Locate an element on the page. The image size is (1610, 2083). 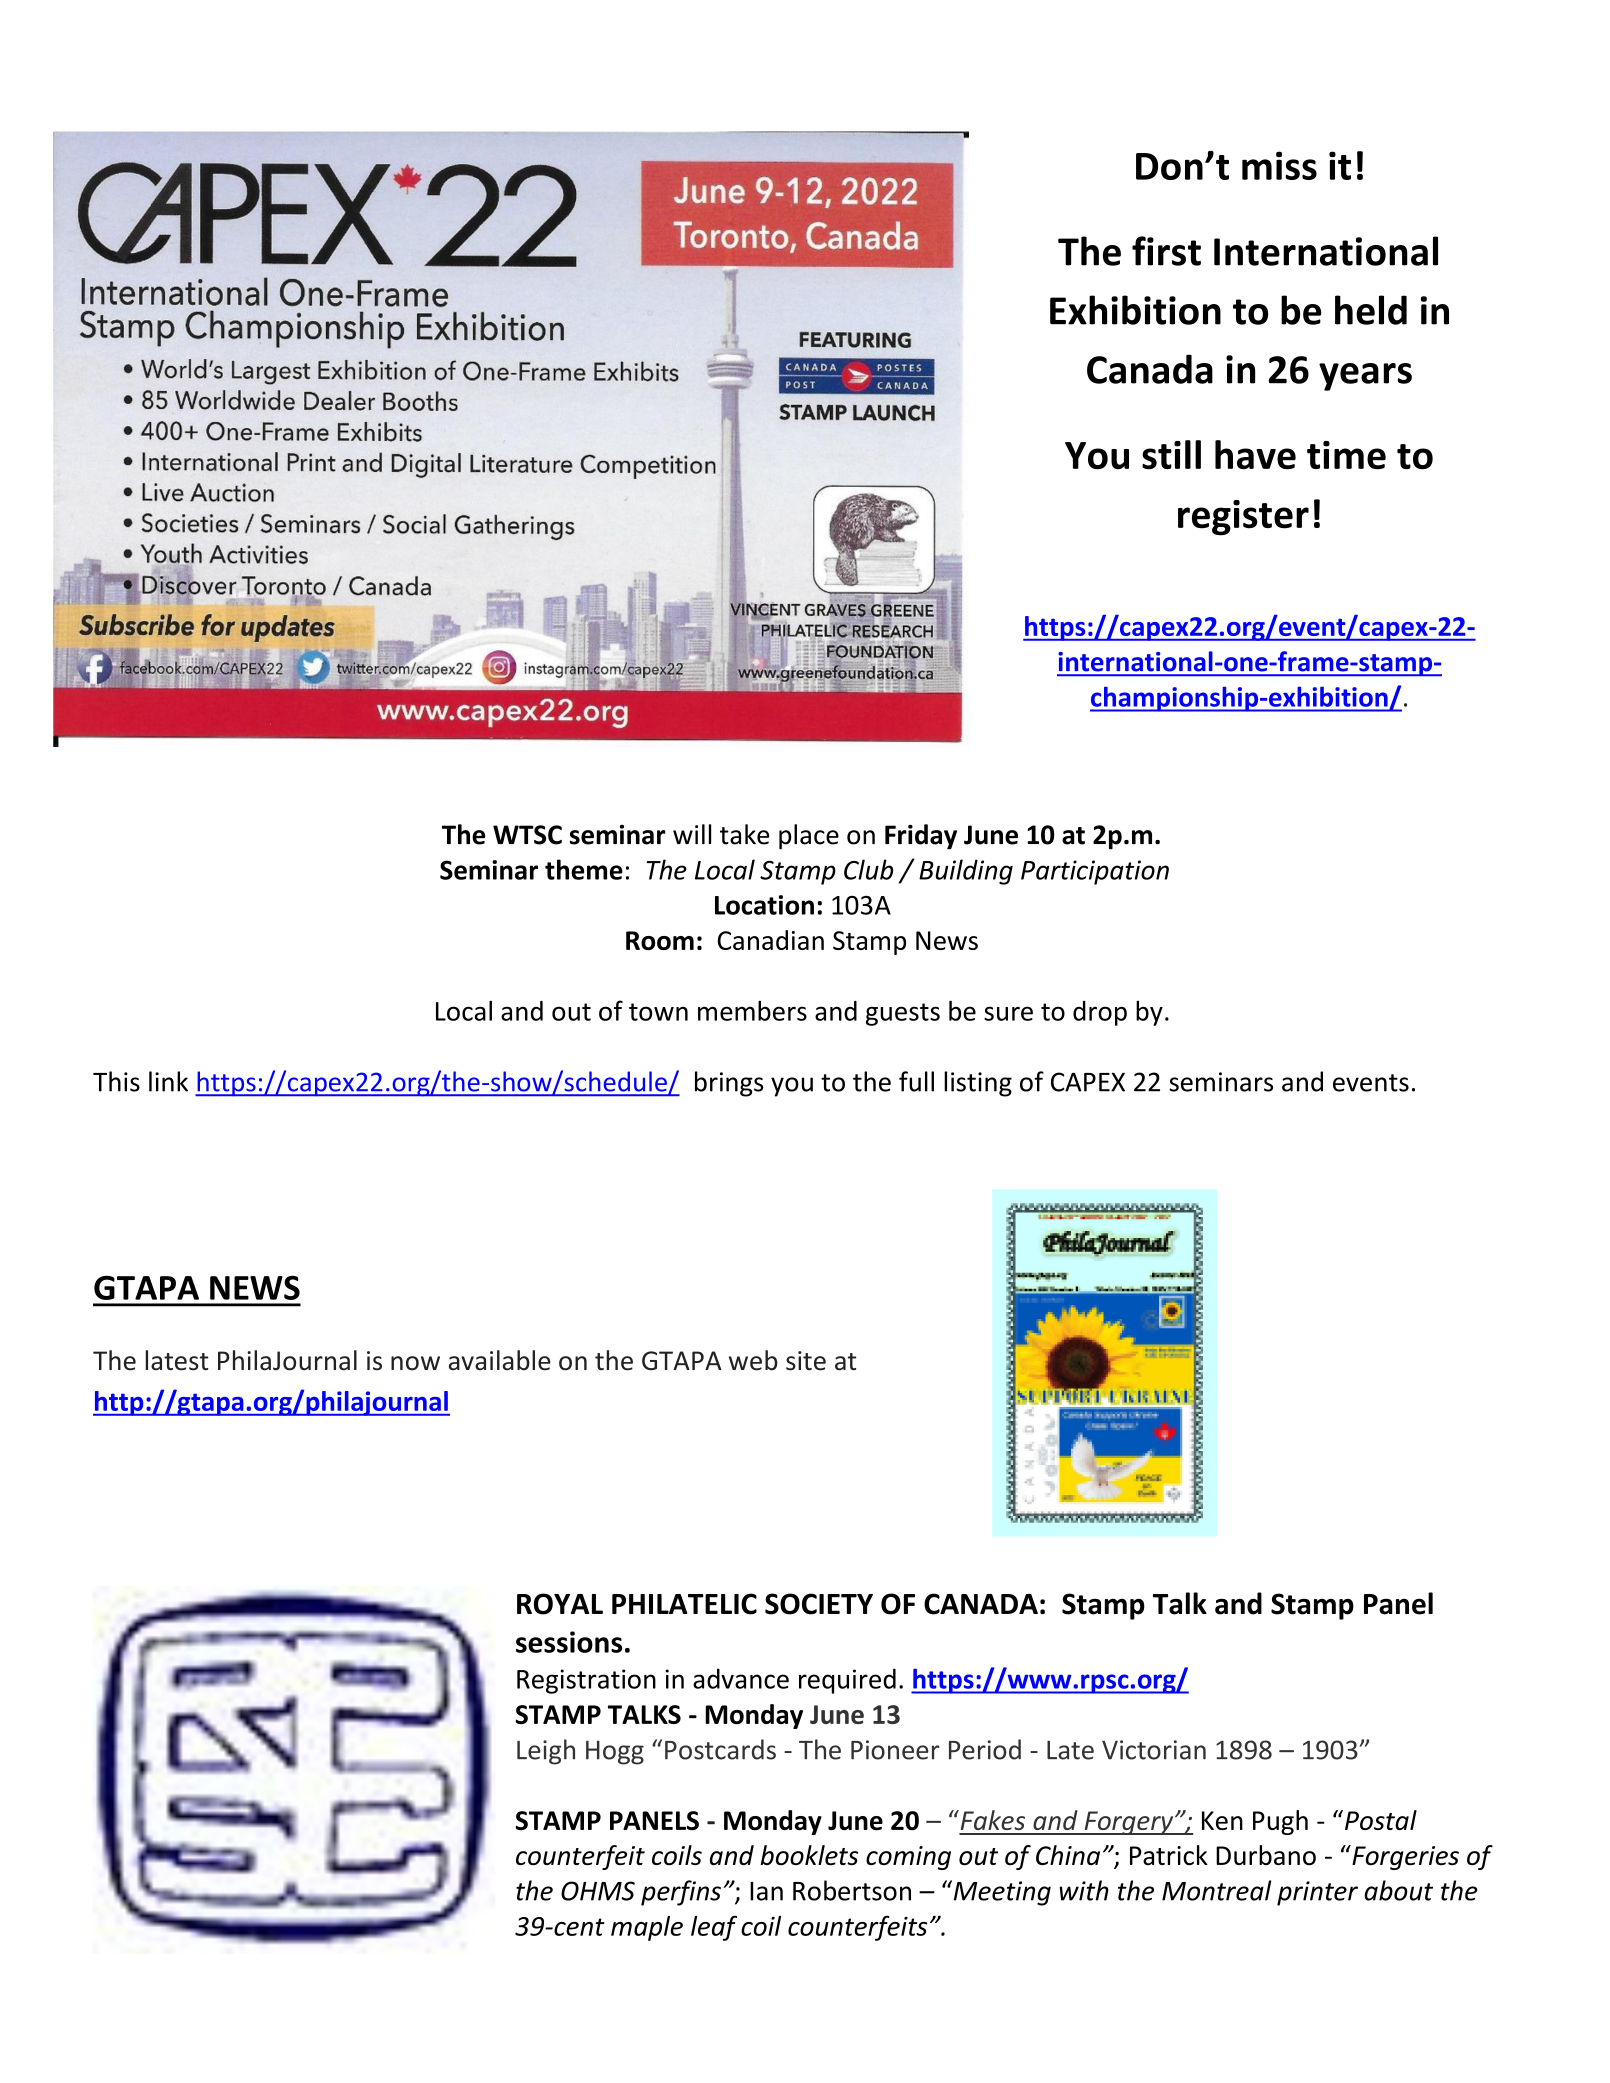
Montreal is located at coordinates (1216, 1890).
